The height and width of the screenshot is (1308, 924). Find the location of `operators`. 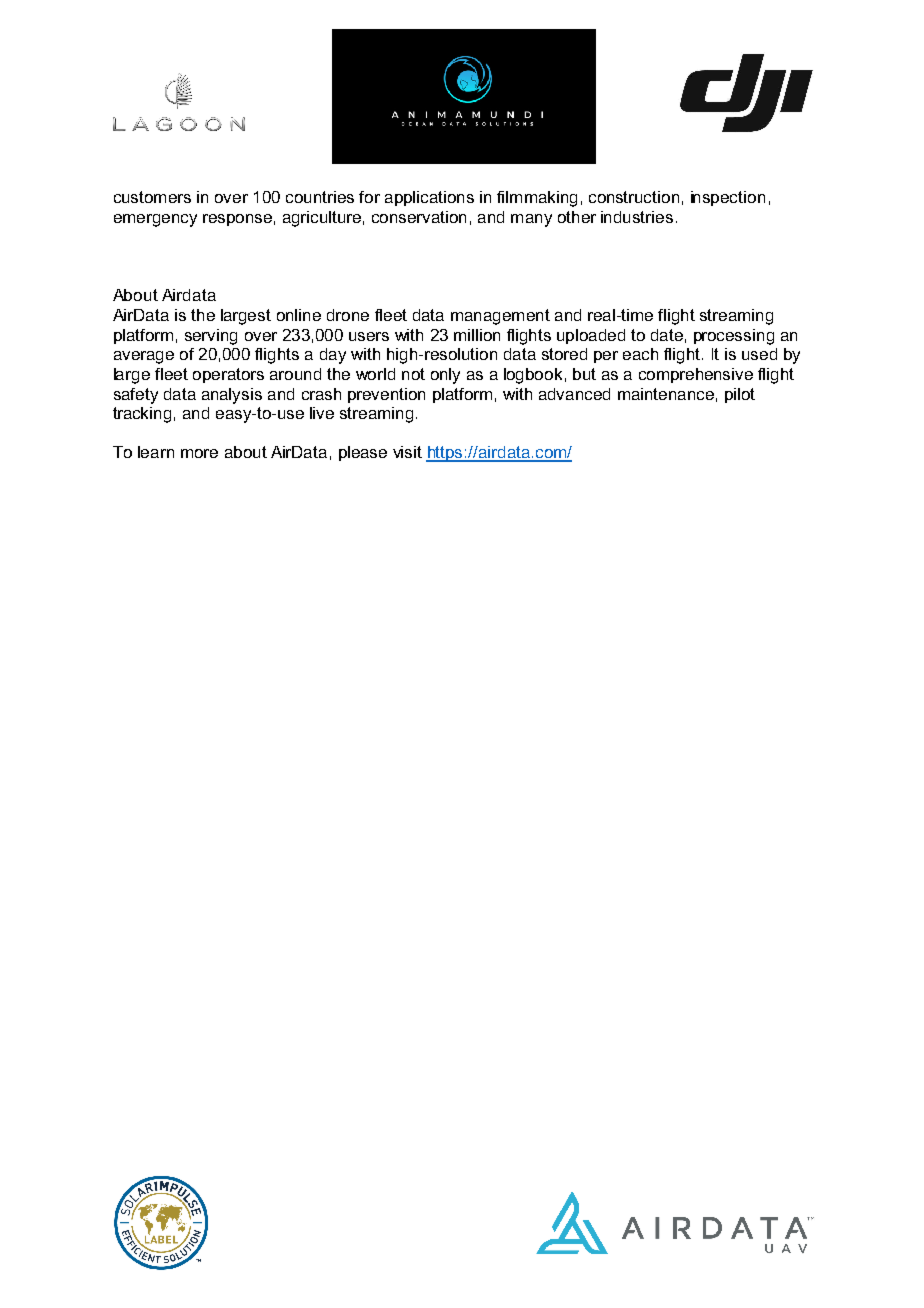

operators is located at coordinates (228, 375).
